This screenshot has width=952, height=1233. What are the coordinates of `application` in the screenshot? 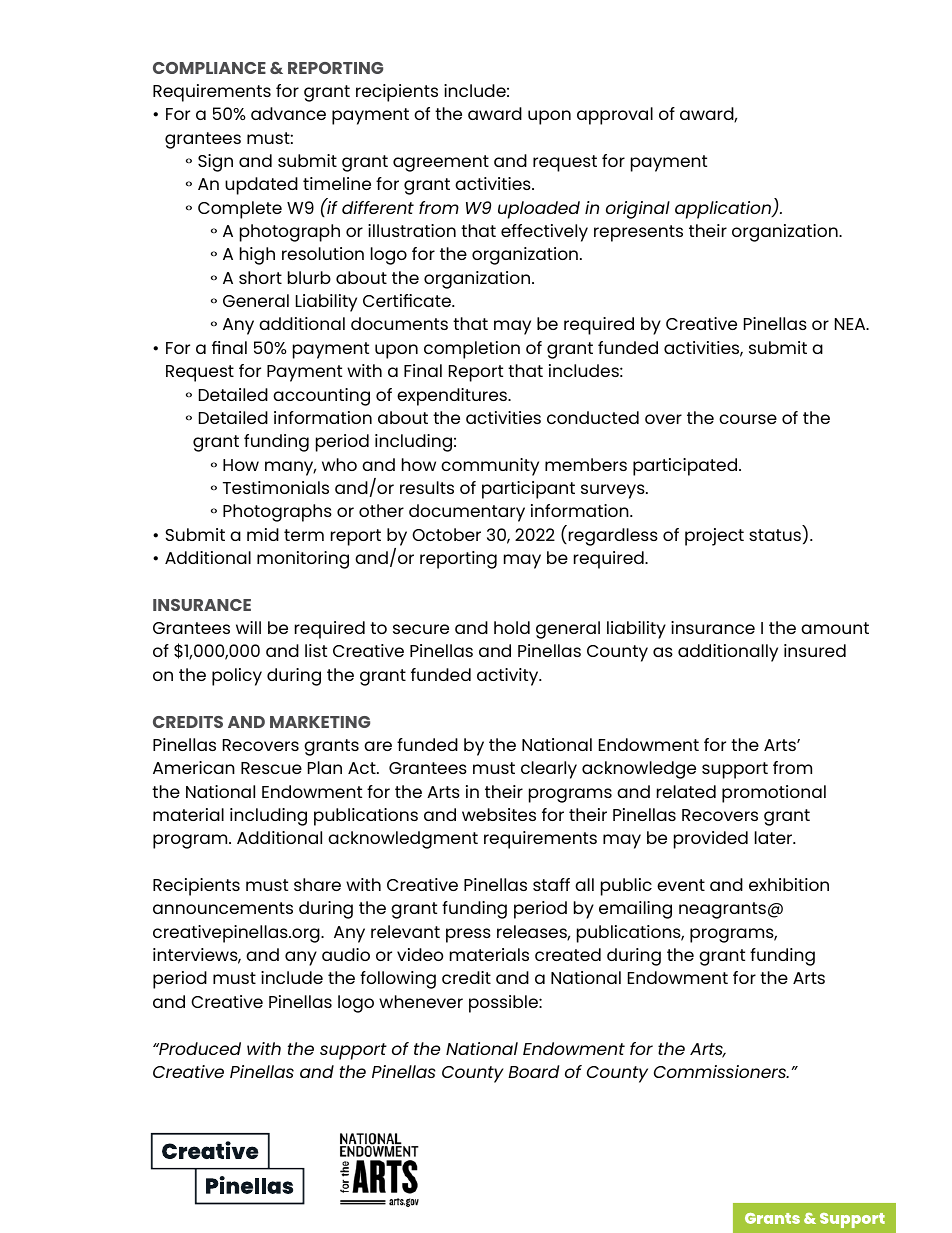 It's located at (724, 210).
